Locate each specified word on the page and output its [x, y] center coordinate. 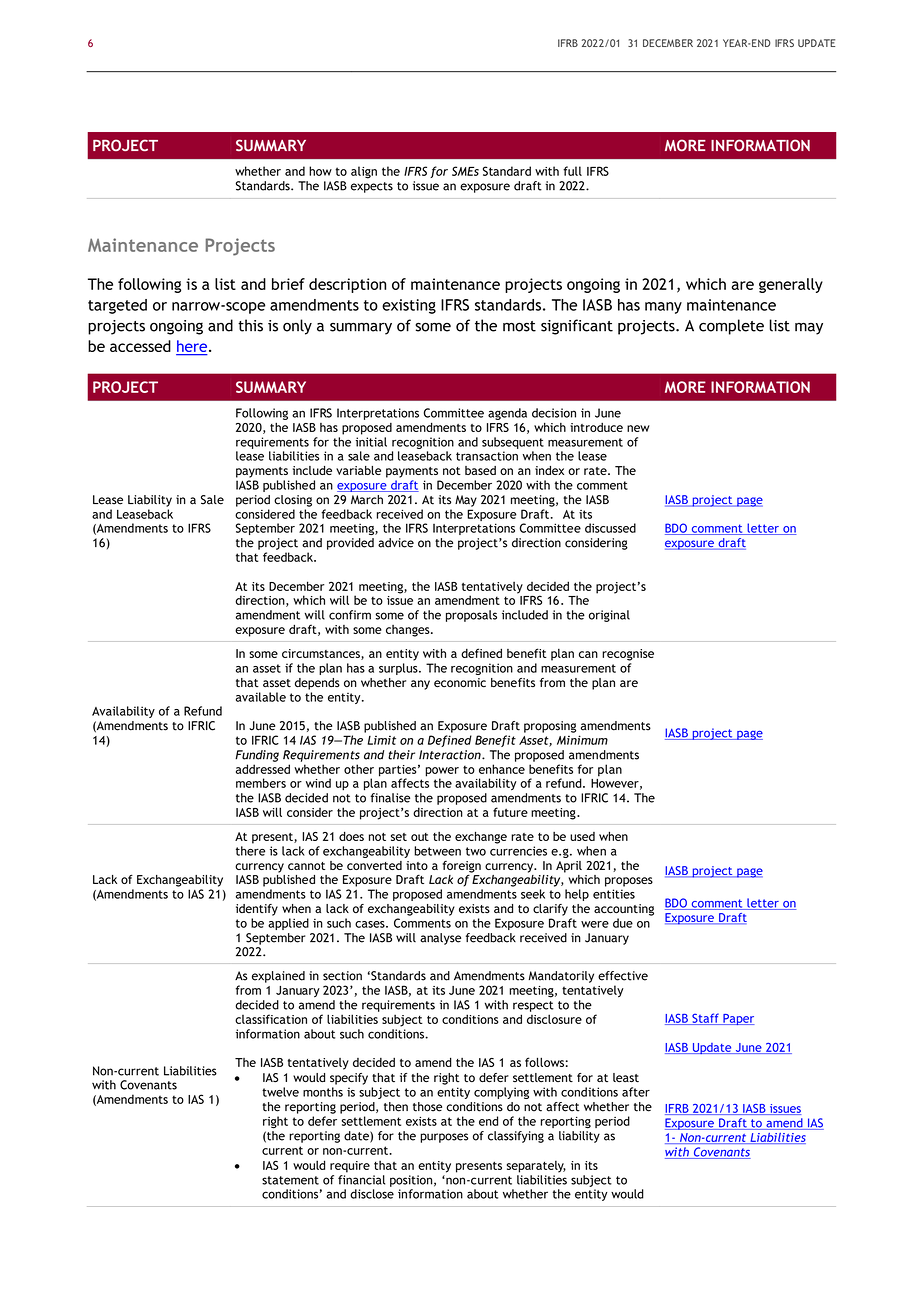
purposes [444, 1138]
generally [791, 285]
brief [288, 284]
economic [460, 682]
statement [290, 1180]
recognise [628, 655]
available [261, 697]
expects [372, 187]
